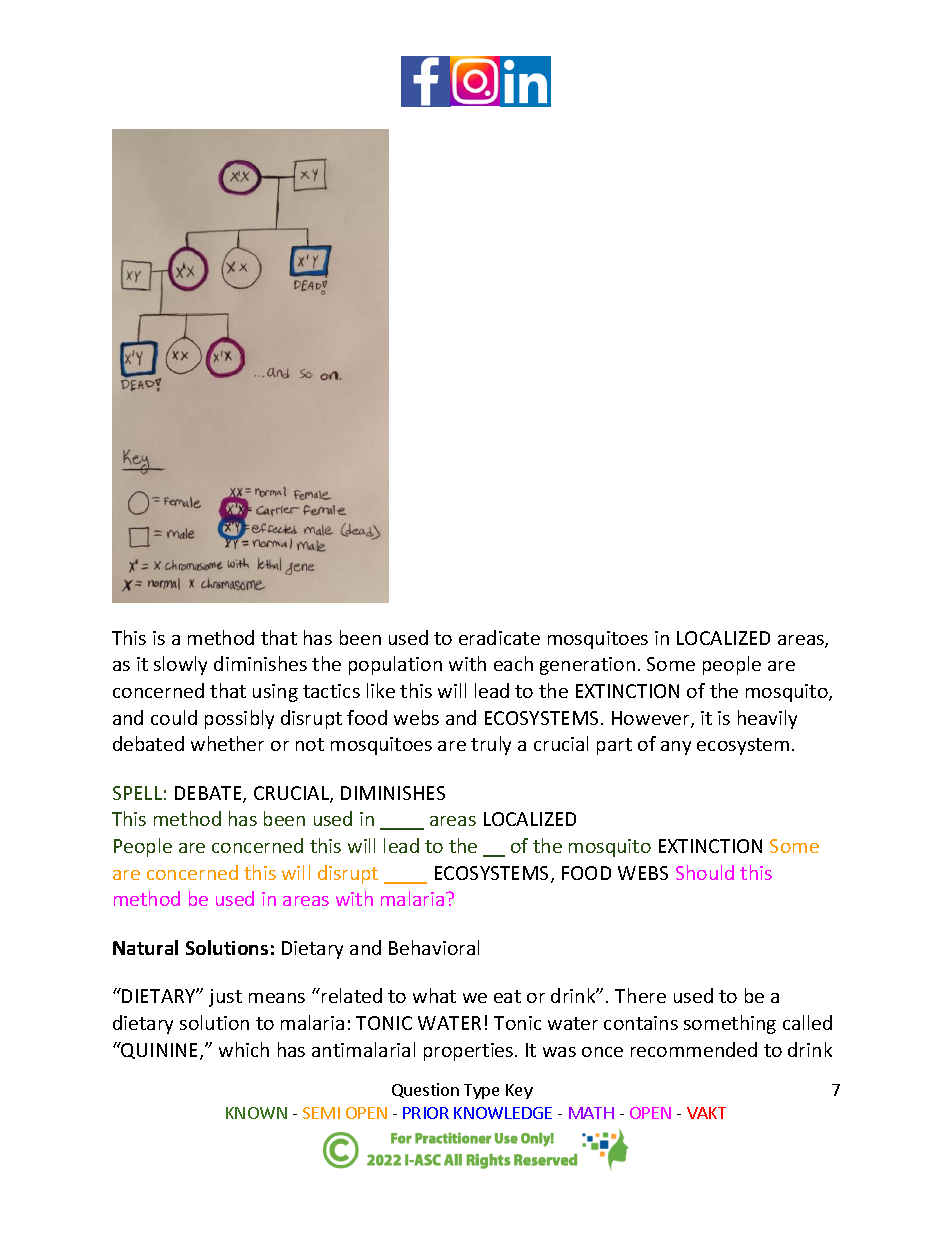  I want to click on Should, so click(705, 872).
